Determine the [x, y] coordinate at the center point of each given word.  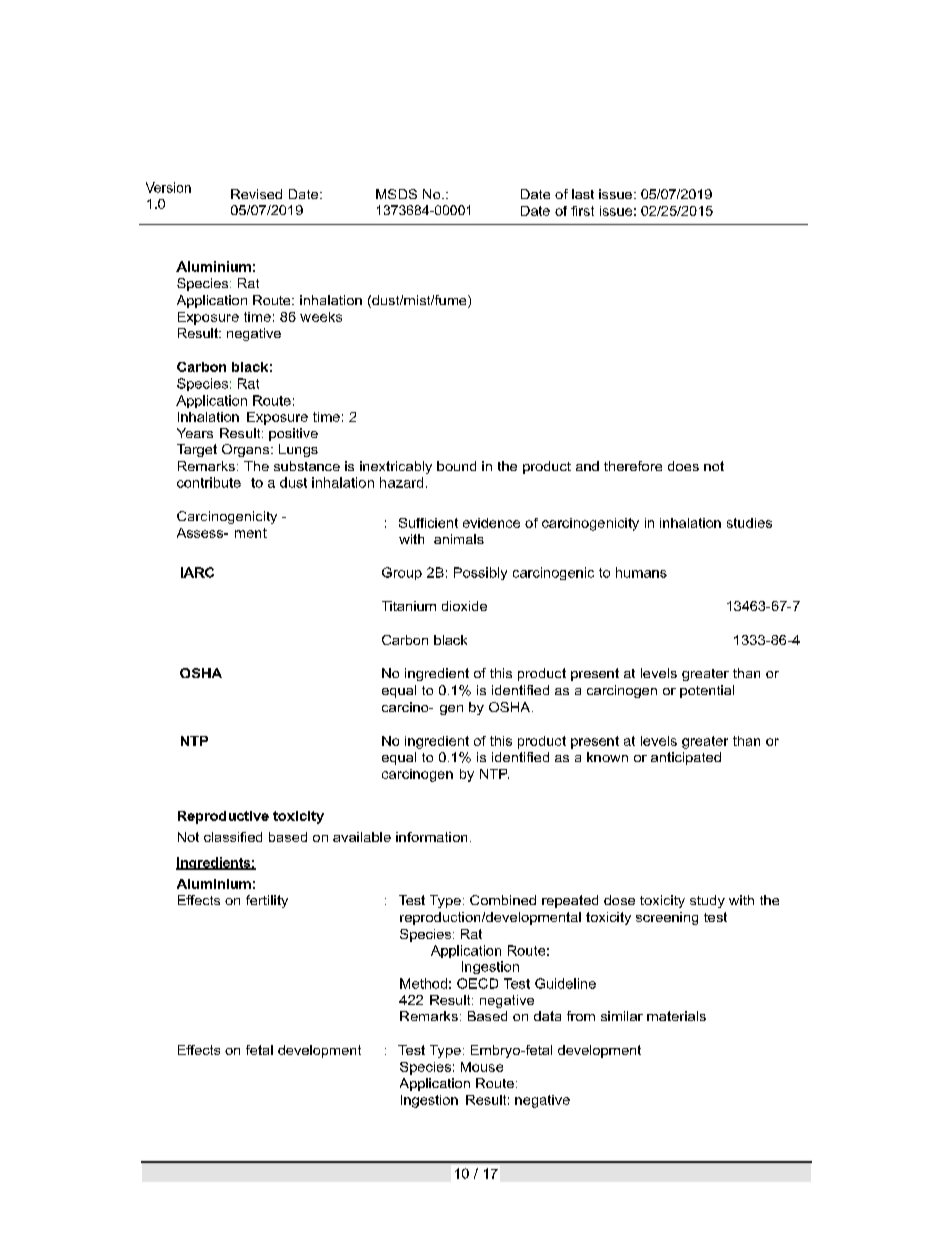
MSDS [396, 194]
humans [641, 572]
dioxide [464, 606]
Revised [256, 194]
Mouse [482, 1067]
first [582, 211]
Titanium [409, 606]
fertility [267, 901]
